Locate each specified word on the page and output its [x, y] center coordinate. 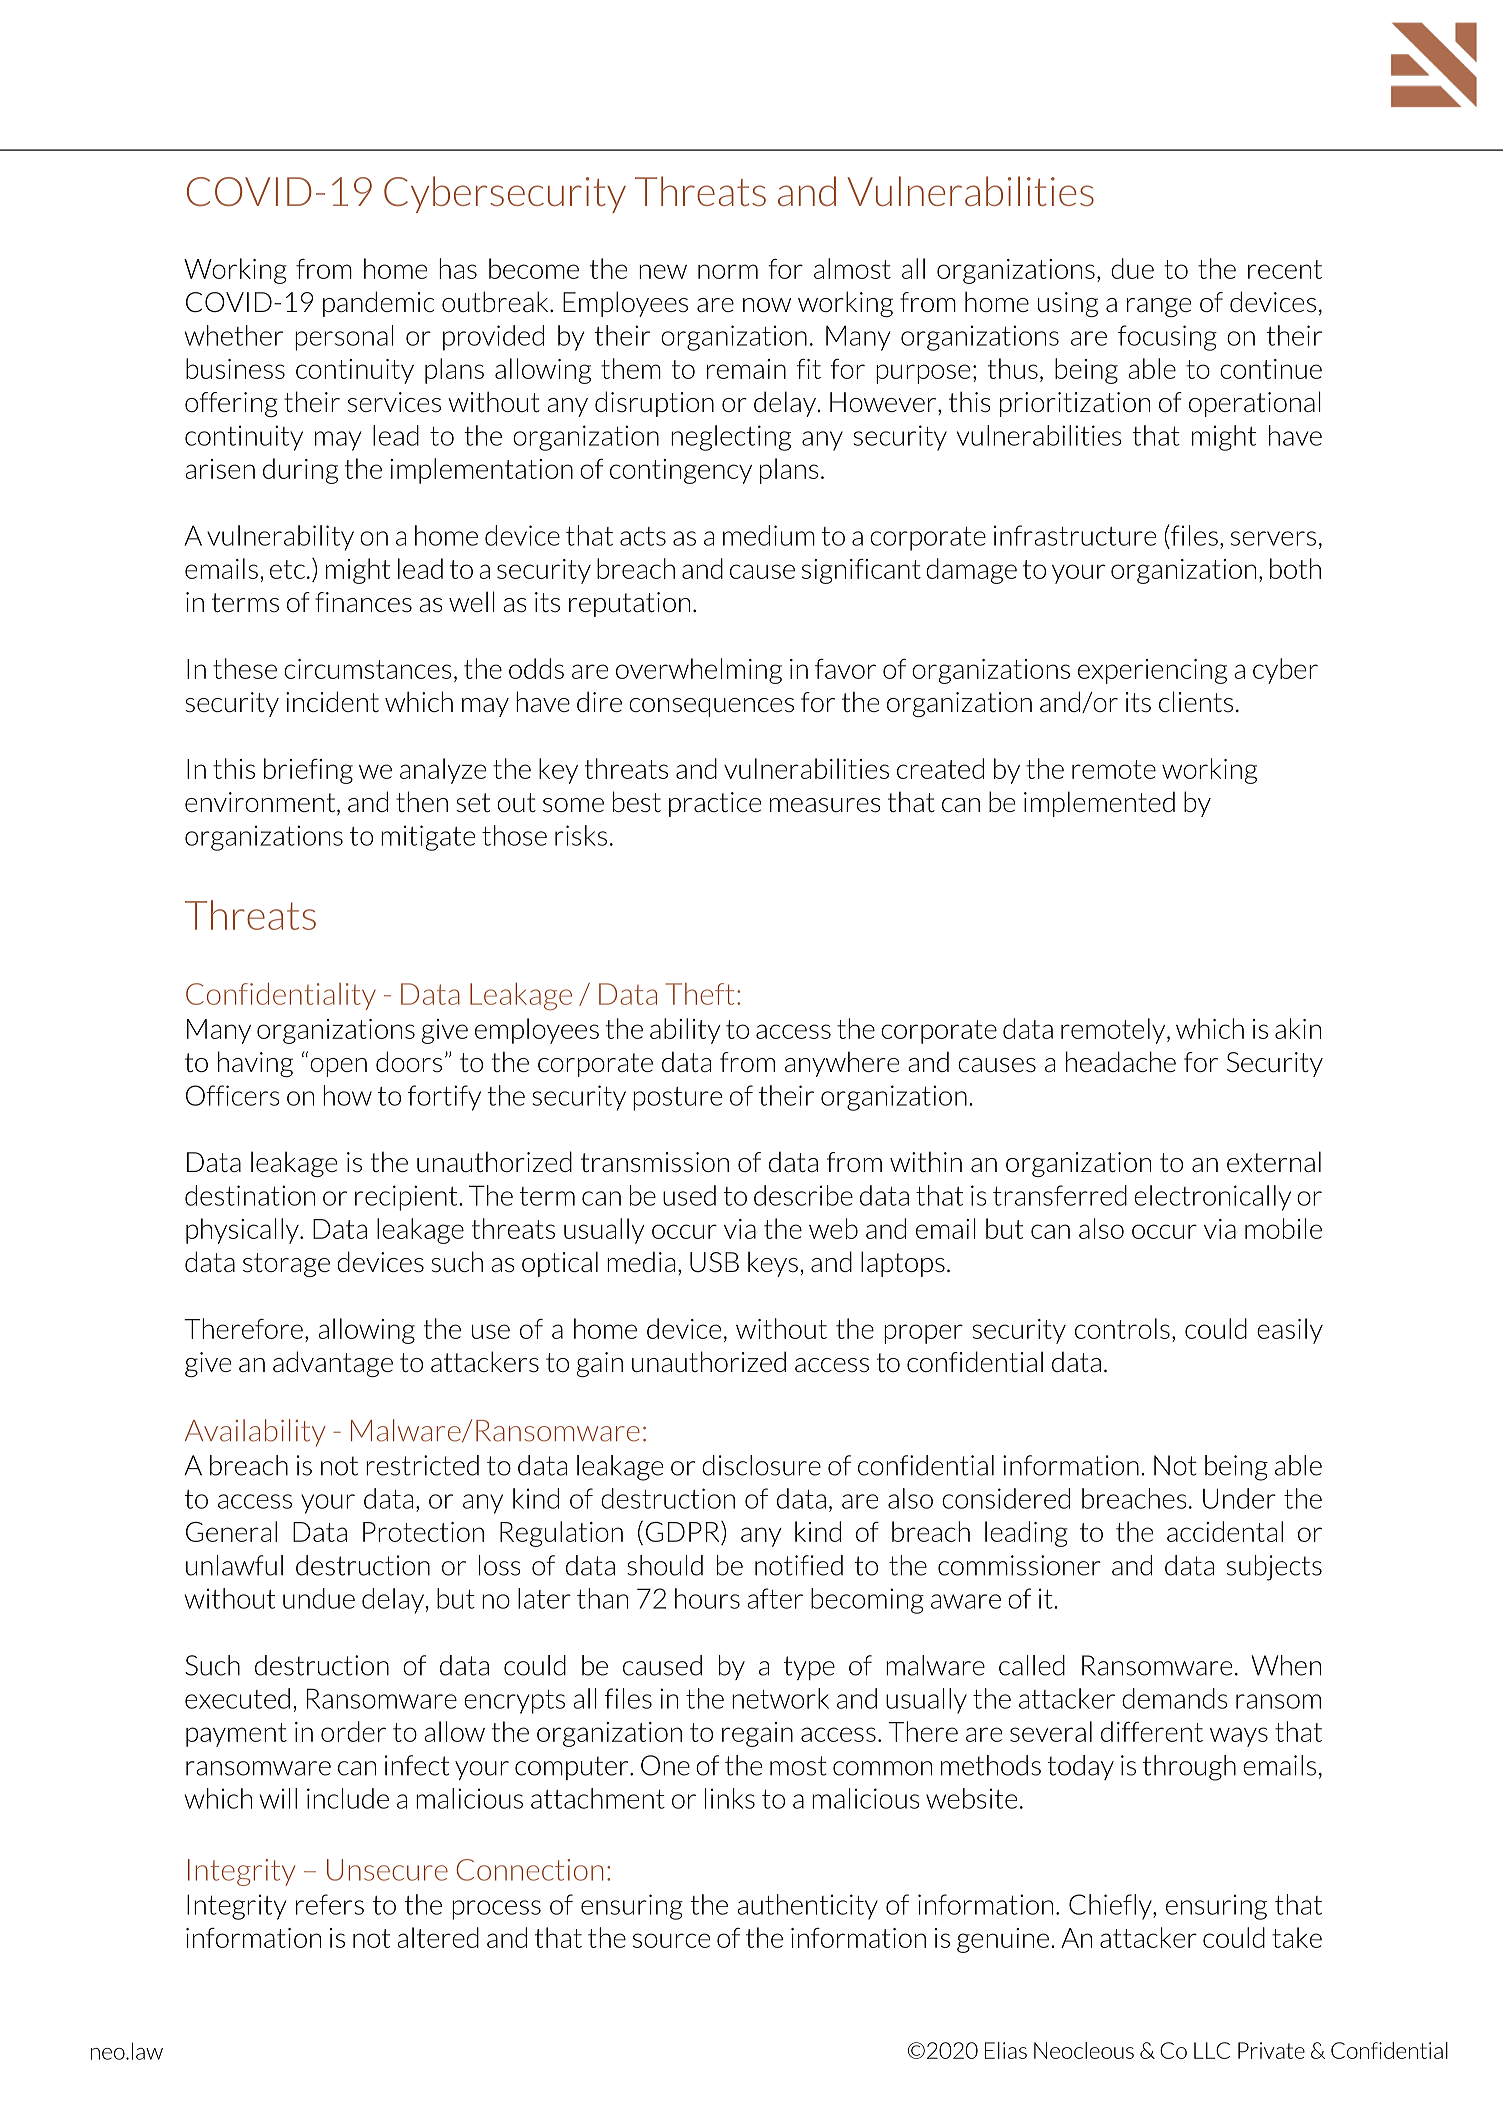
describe [803, 1195]
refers [330, 1904]
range [1159, 307]
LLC [1212, 2050]
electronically [1212, 1198]
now [767, 305]
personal [344, 338]
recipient [407, 1198]
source [671, 1940]
